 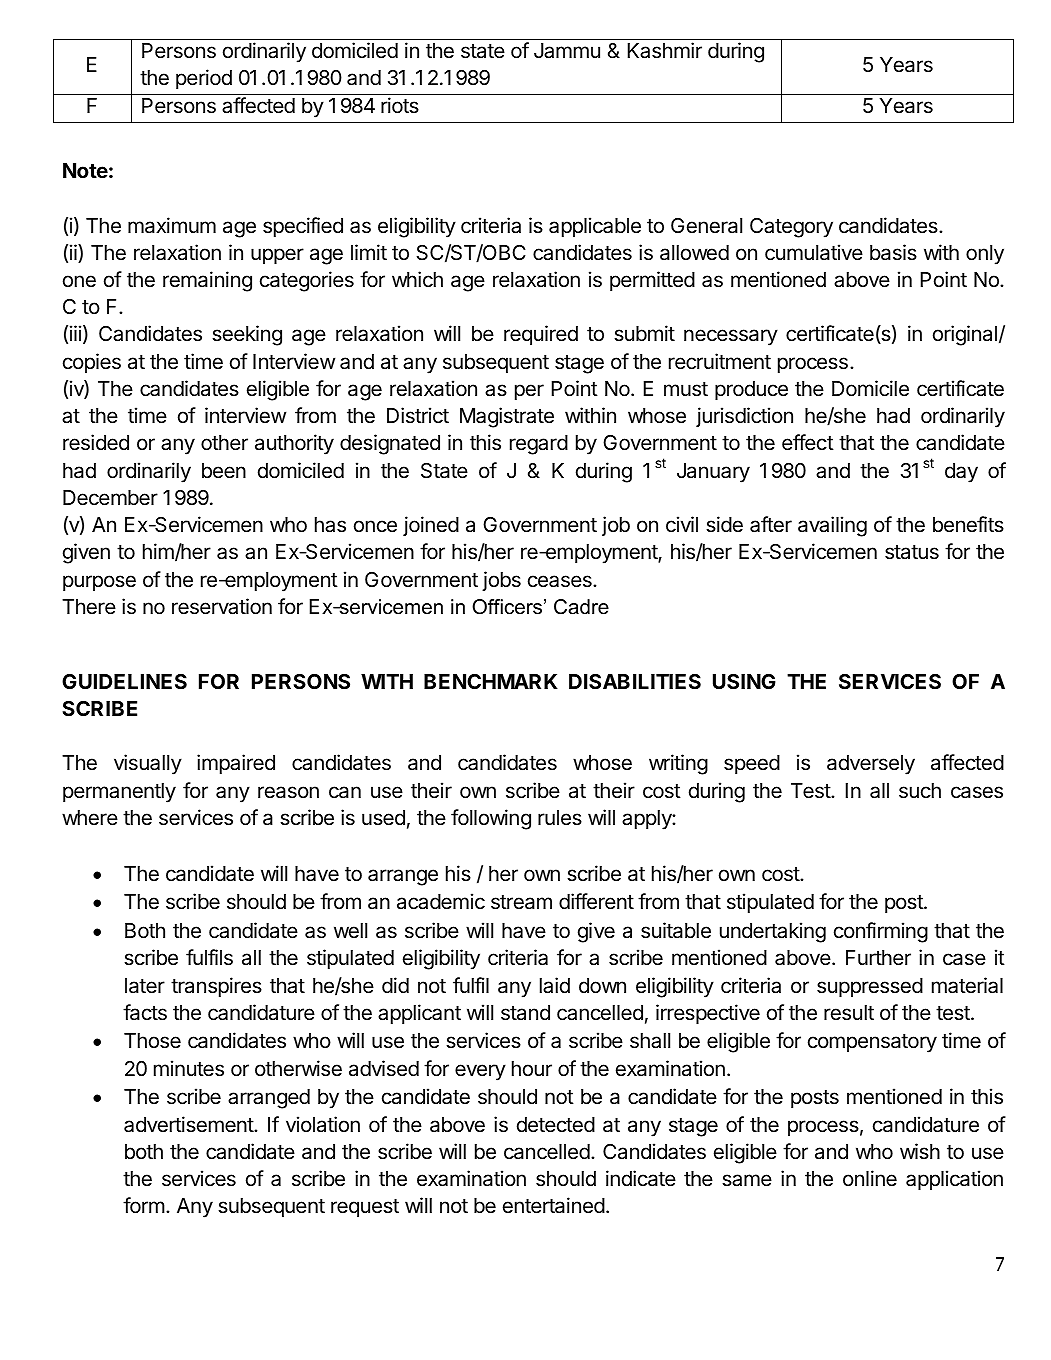 I want to click on Cadre, so click(x=581, y=607).
